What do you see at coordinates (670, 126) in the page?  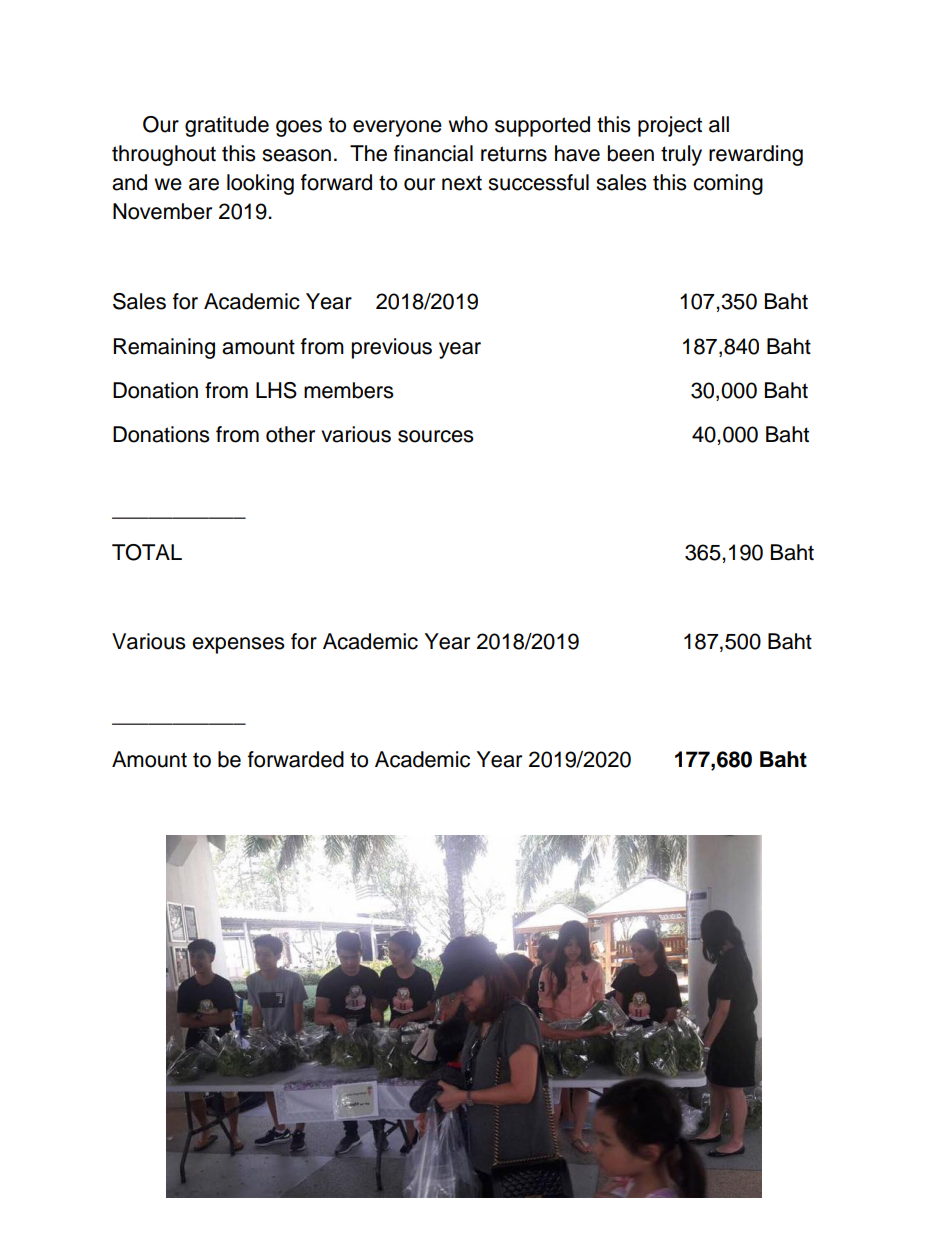 I see `project` at bounding box center [670, 126].
